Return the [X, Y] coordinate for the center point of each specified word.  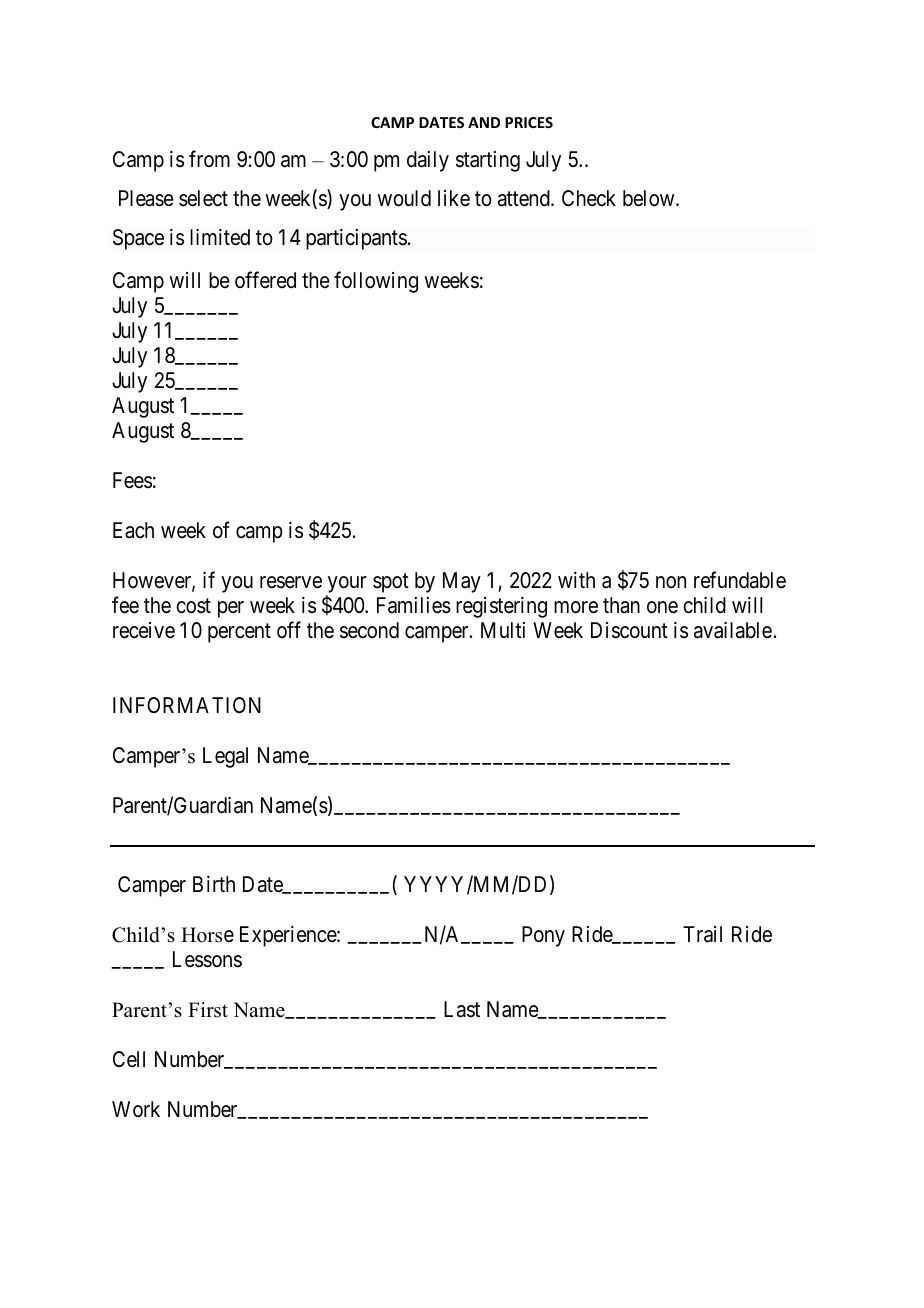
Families [414, 605]
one [662, 607]
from [209, 158]
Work [136, 1109]
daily [428, 161]
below [650, 198]
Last [462, 1009]
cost [193, 606]
